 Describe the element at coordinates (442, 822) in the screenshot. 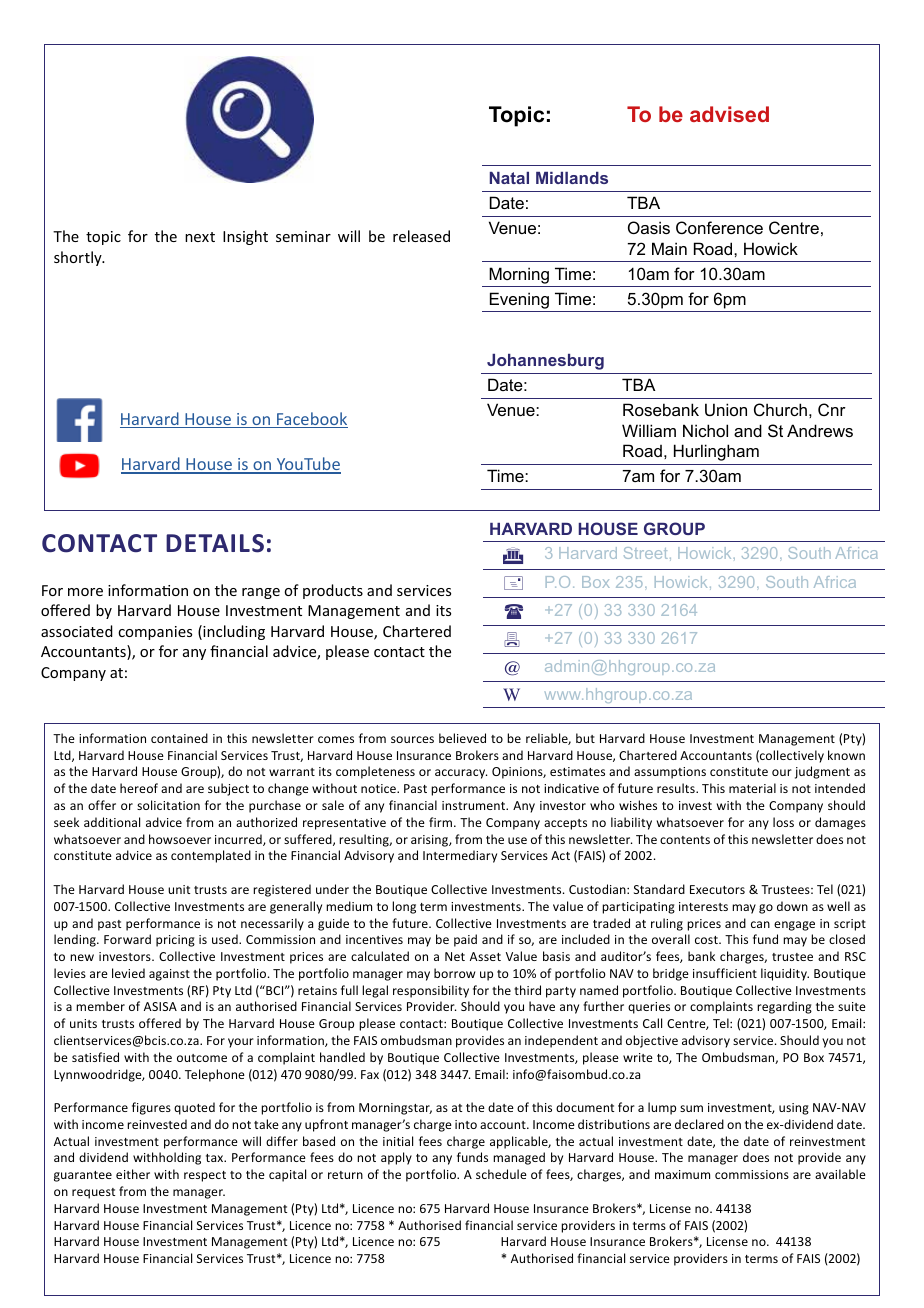

I see `firm` at that location.
